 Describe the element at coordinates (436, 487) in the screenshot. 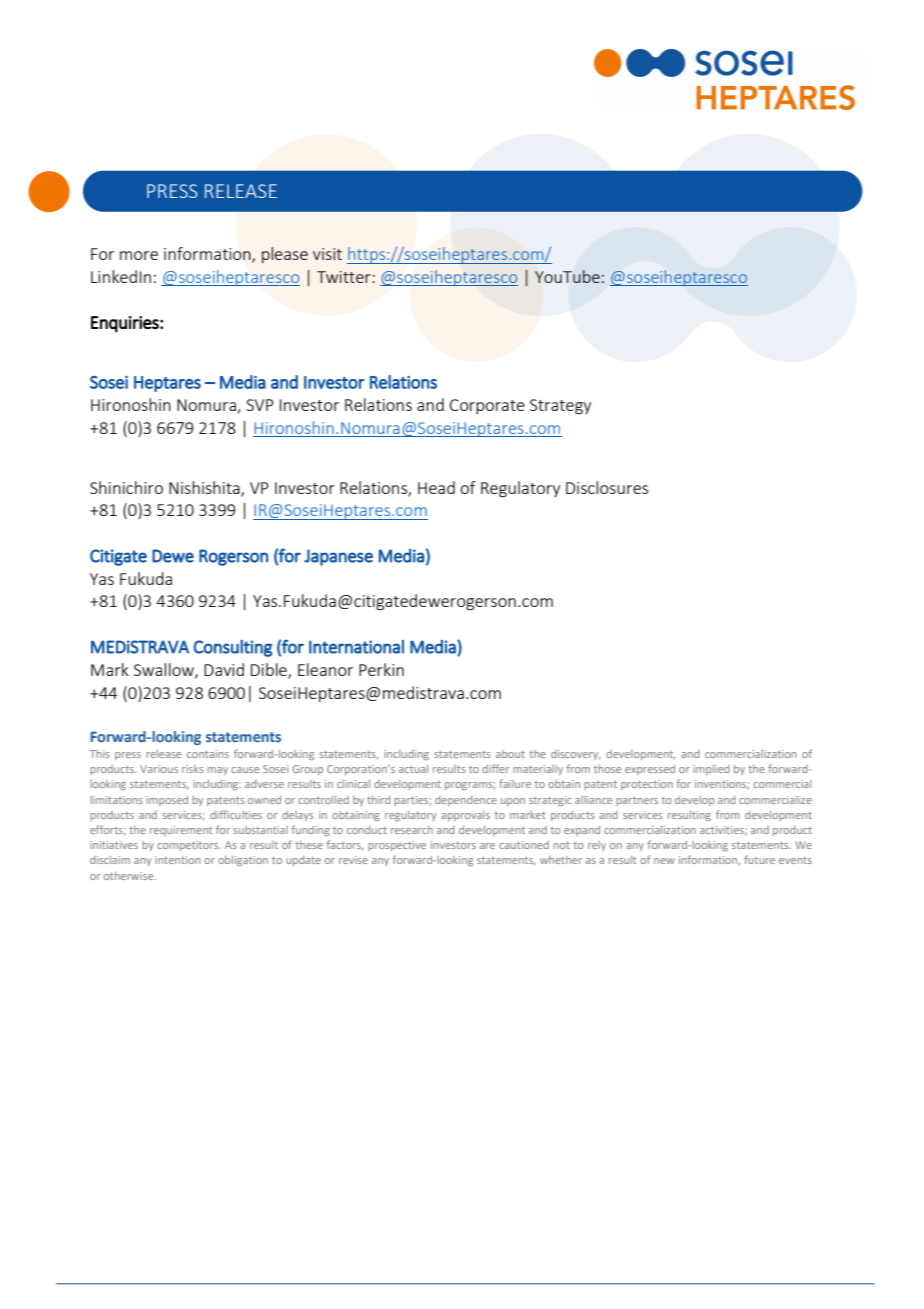

I see `Head` at that location.
